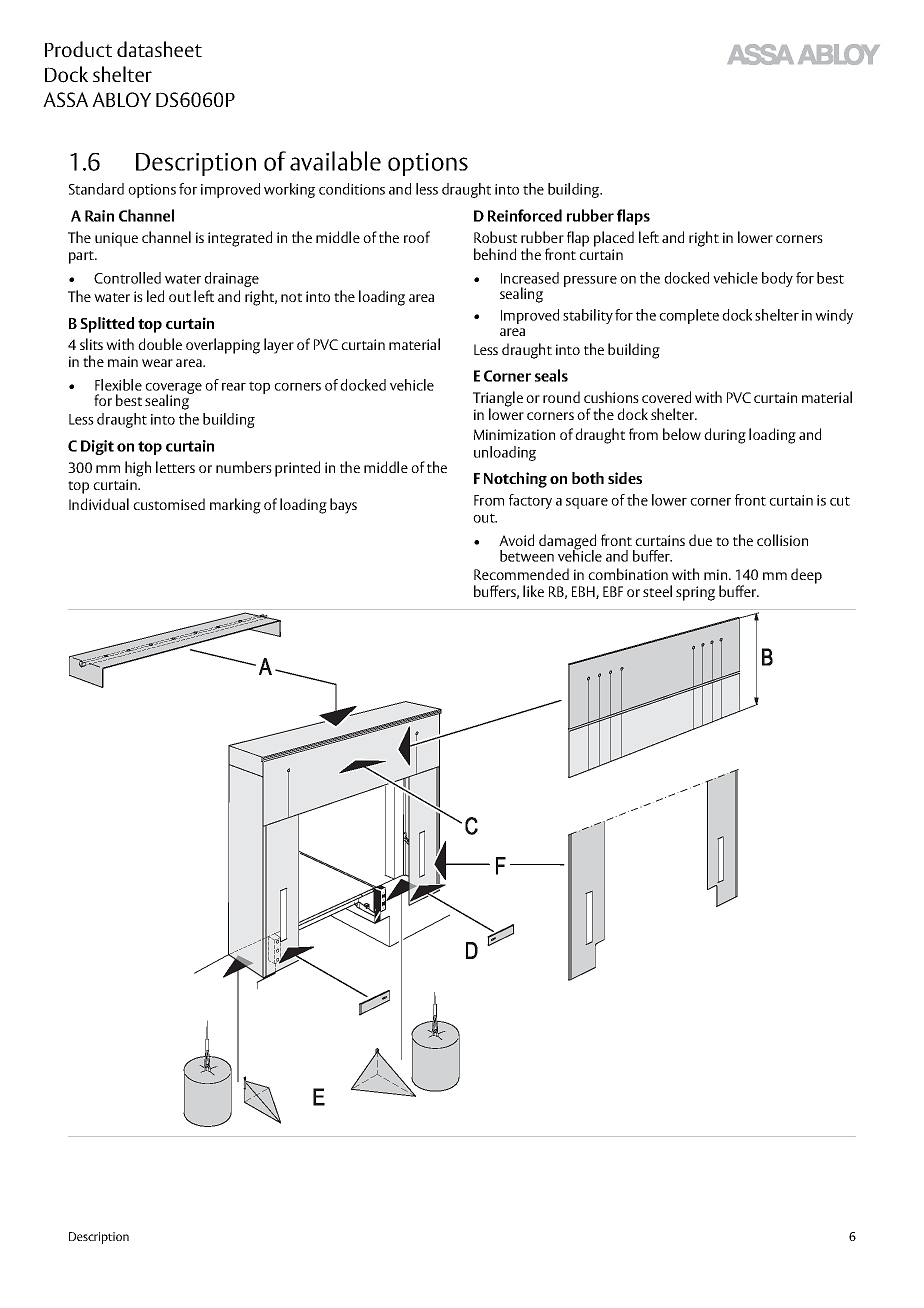 This page has height=1308, width=924. What do you see at coordinates (725, 436) in the page?
I see `during` at bounding box center [725, 436].
